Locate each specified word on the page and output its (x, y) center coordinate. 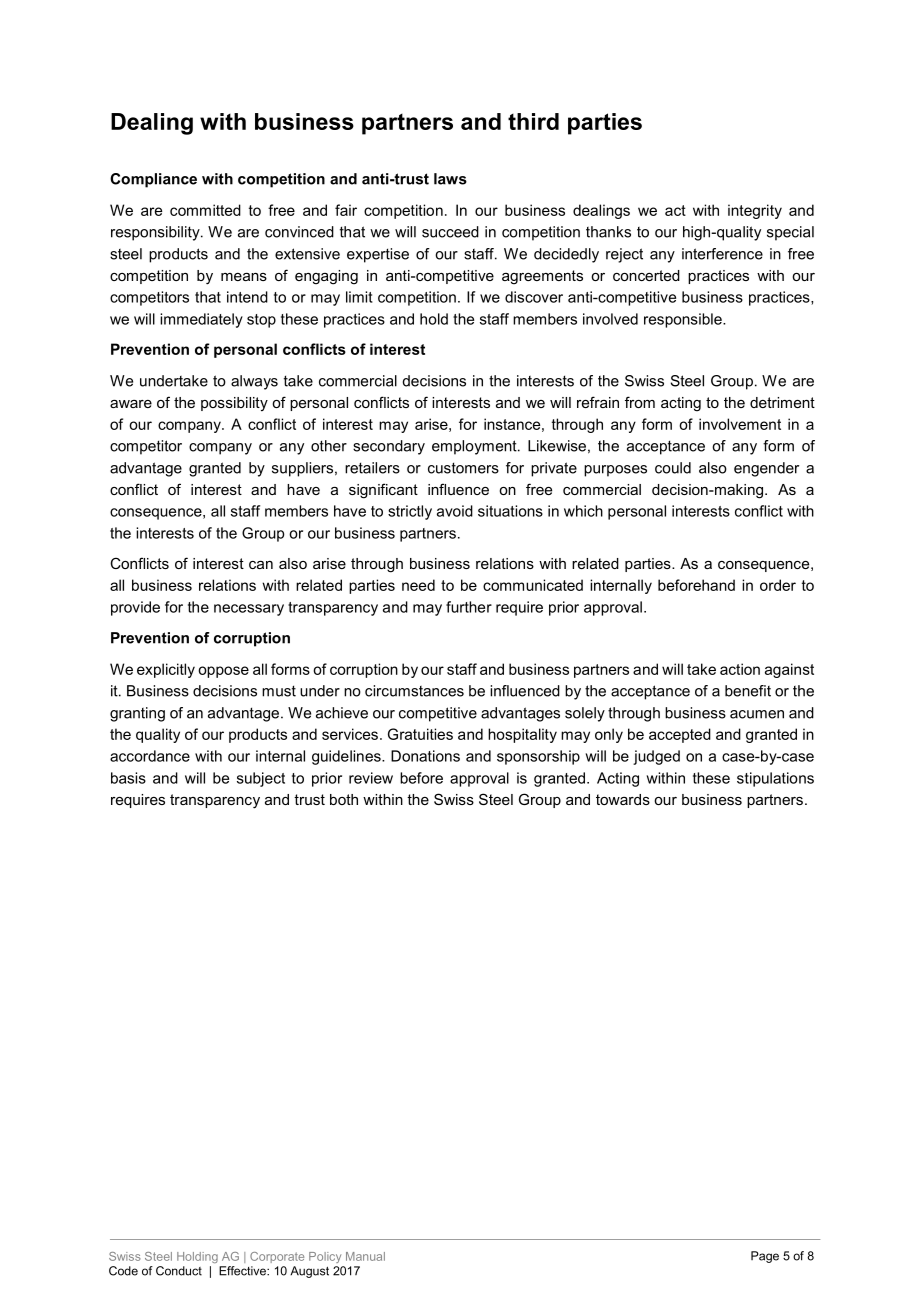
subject (261, 779)
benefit (748, 691)
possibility (234, 404)
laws (450, 179)
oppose (223, 672)
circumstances (414, 691)
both (344, 799)
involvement (740, 424)
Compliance (153, 180)
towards (623, 799)
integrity (755, 211)
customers (463, 468)
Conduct (179, 1271)
